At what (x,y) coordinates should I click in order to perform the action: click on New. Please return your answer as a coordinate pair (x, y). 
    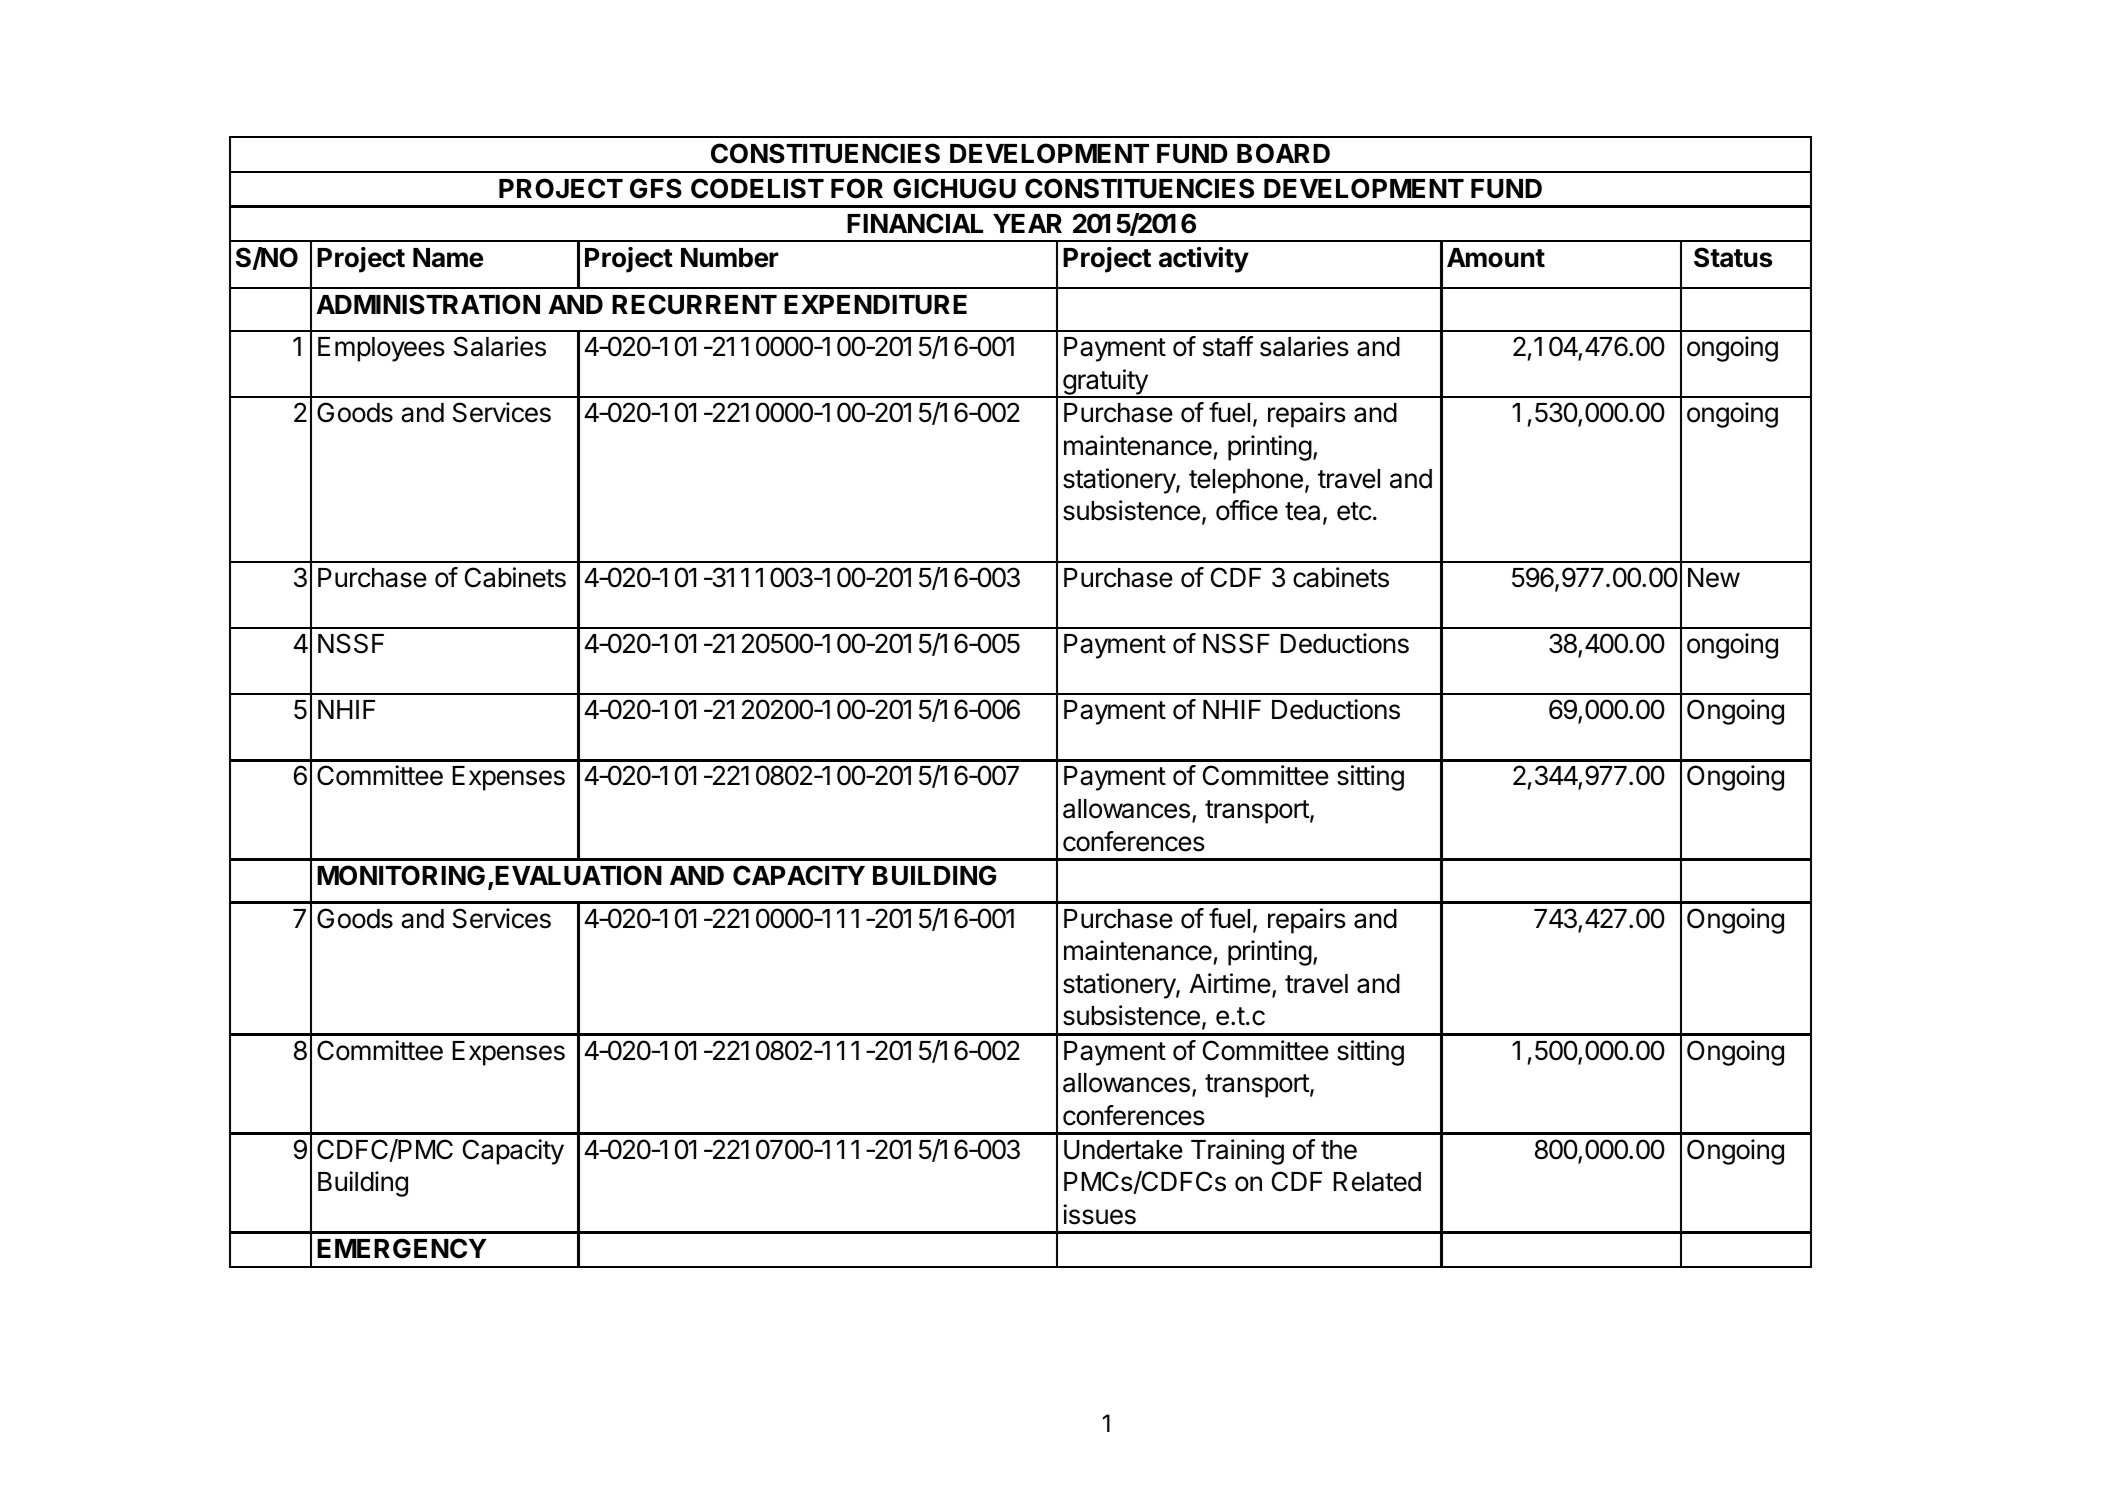
    Looking at the image, I should click on (1714, 578).
